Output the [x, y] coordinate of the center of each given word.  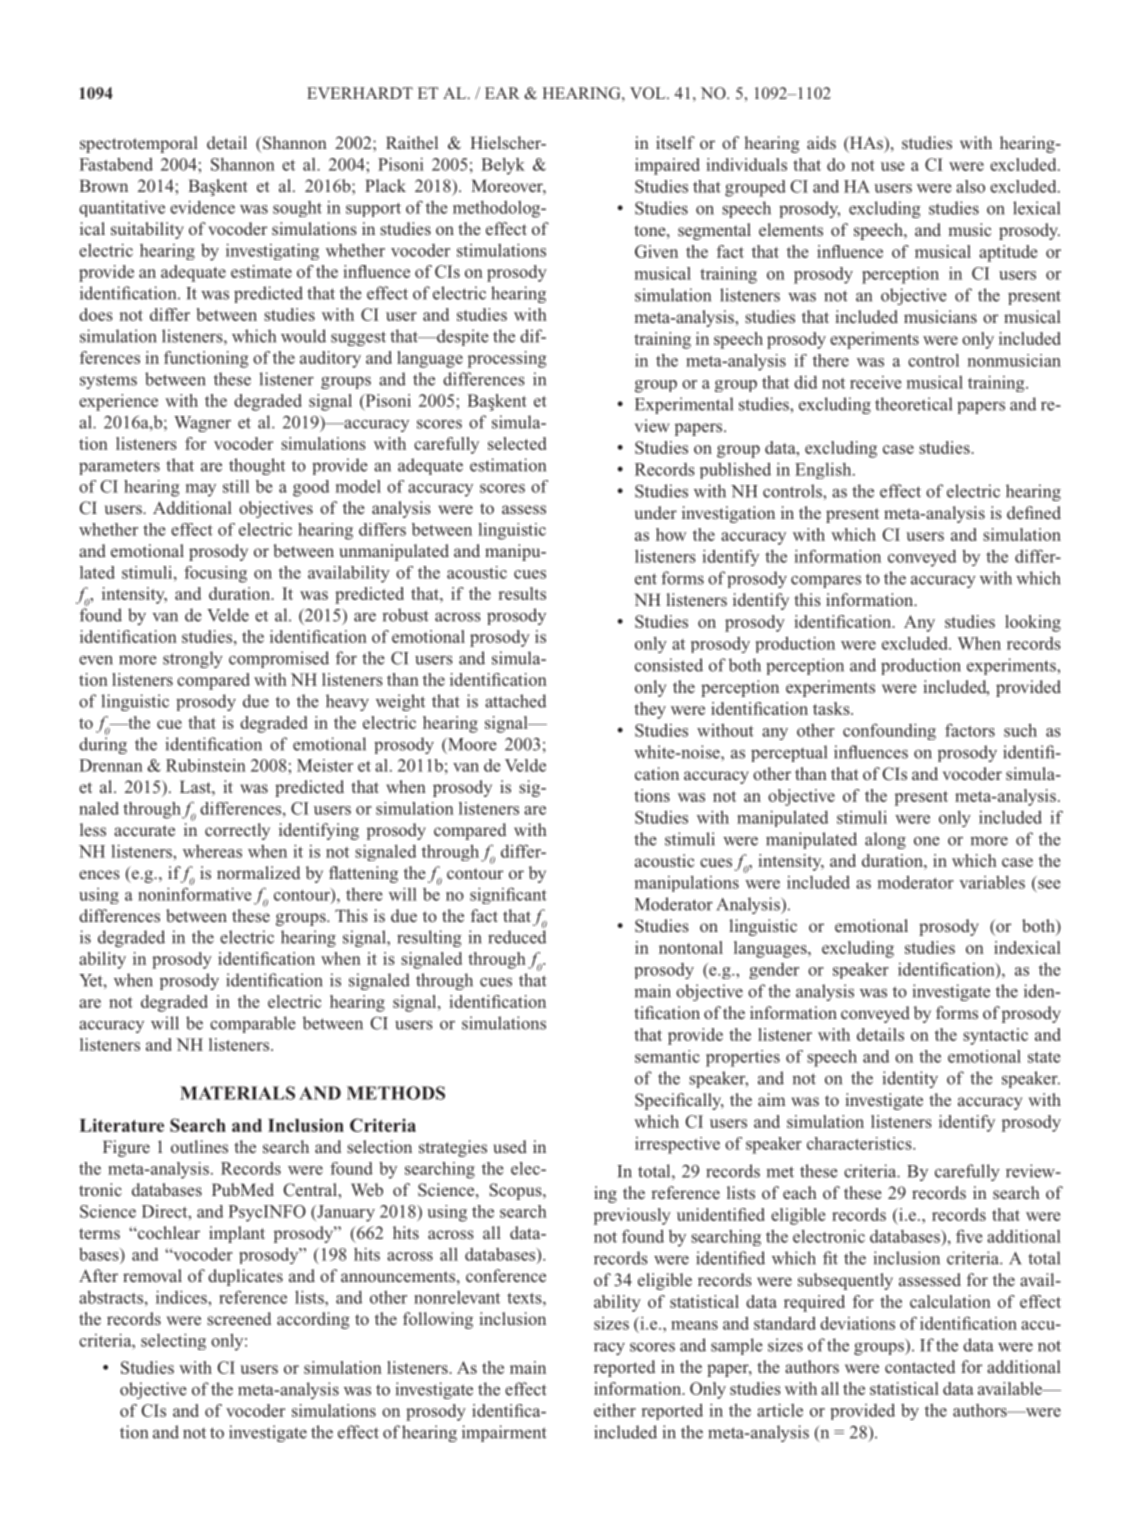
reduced [517, 937]
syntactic [995, 1036]
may [201, 490]
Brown [103, 185]
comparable [253, 1024]
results [522, 593]
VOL [649, 93]
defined [1034, 512]
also [970, 186]
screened [239, 1319]
